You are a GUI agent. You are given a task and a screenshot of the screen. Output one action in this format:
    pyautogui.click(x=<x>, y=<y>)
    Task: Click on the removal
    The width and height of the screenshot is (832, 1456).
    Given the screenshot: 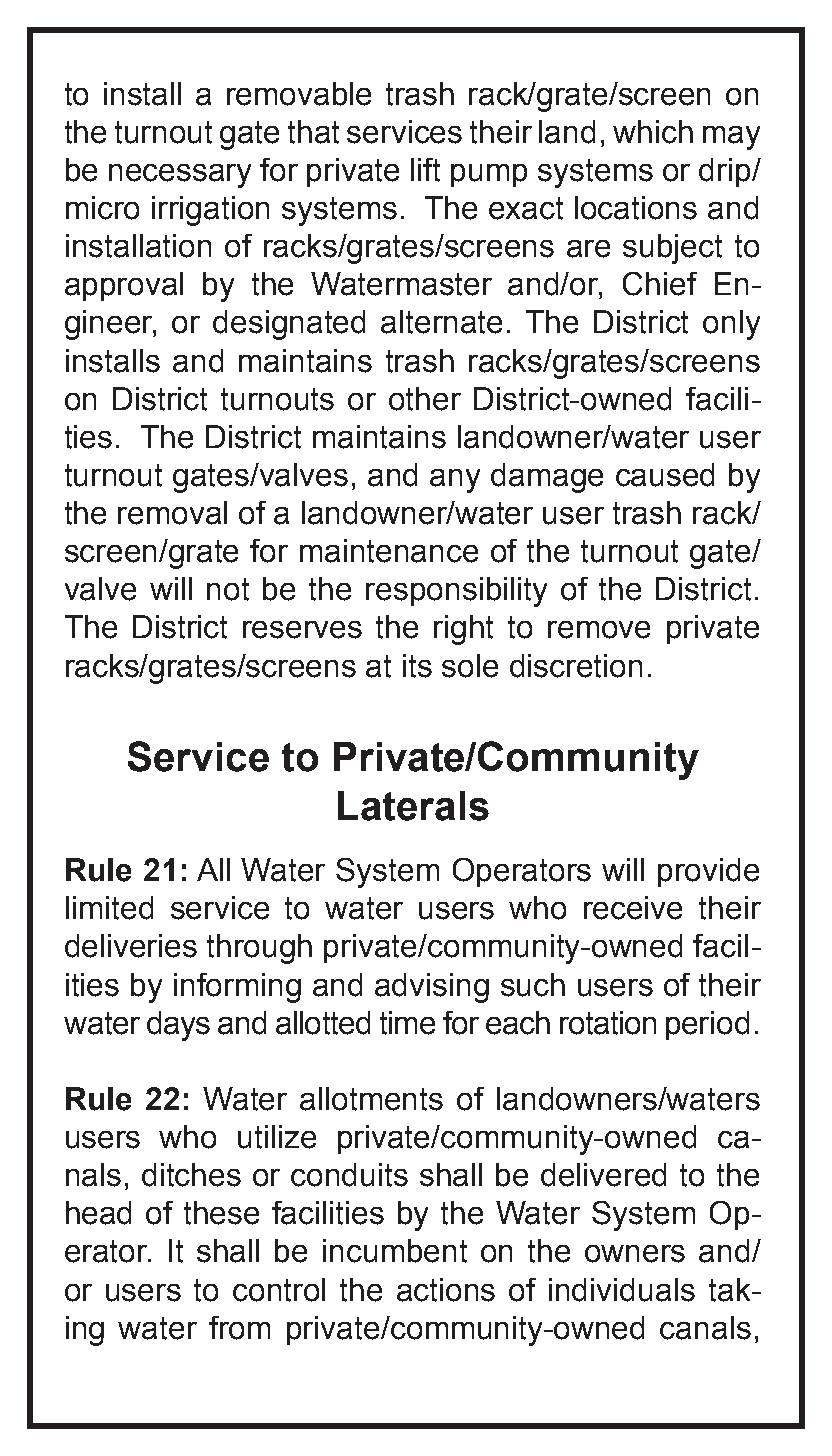 What is the action you would take?
    pyautogui.click(x=172, y=513)
